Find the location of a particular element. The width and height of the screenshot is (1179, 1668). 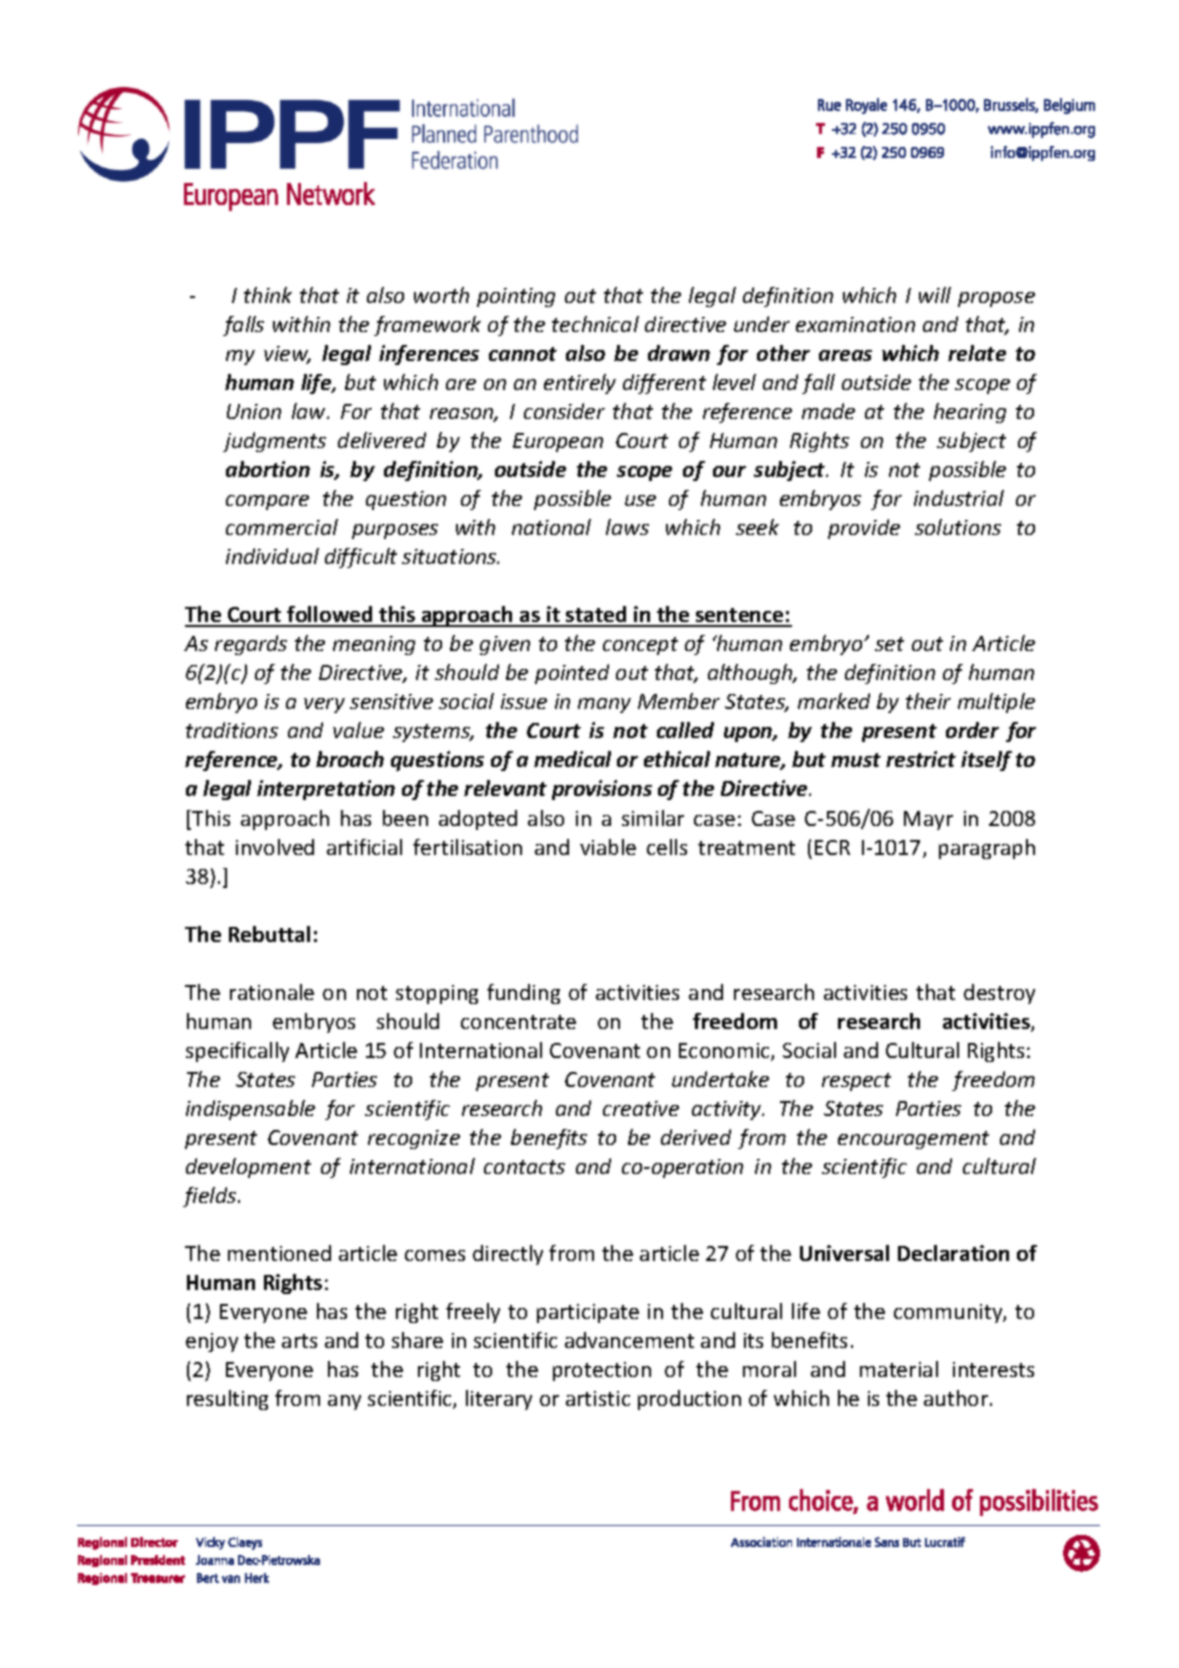

individual is located at coordinates (272, 556).
